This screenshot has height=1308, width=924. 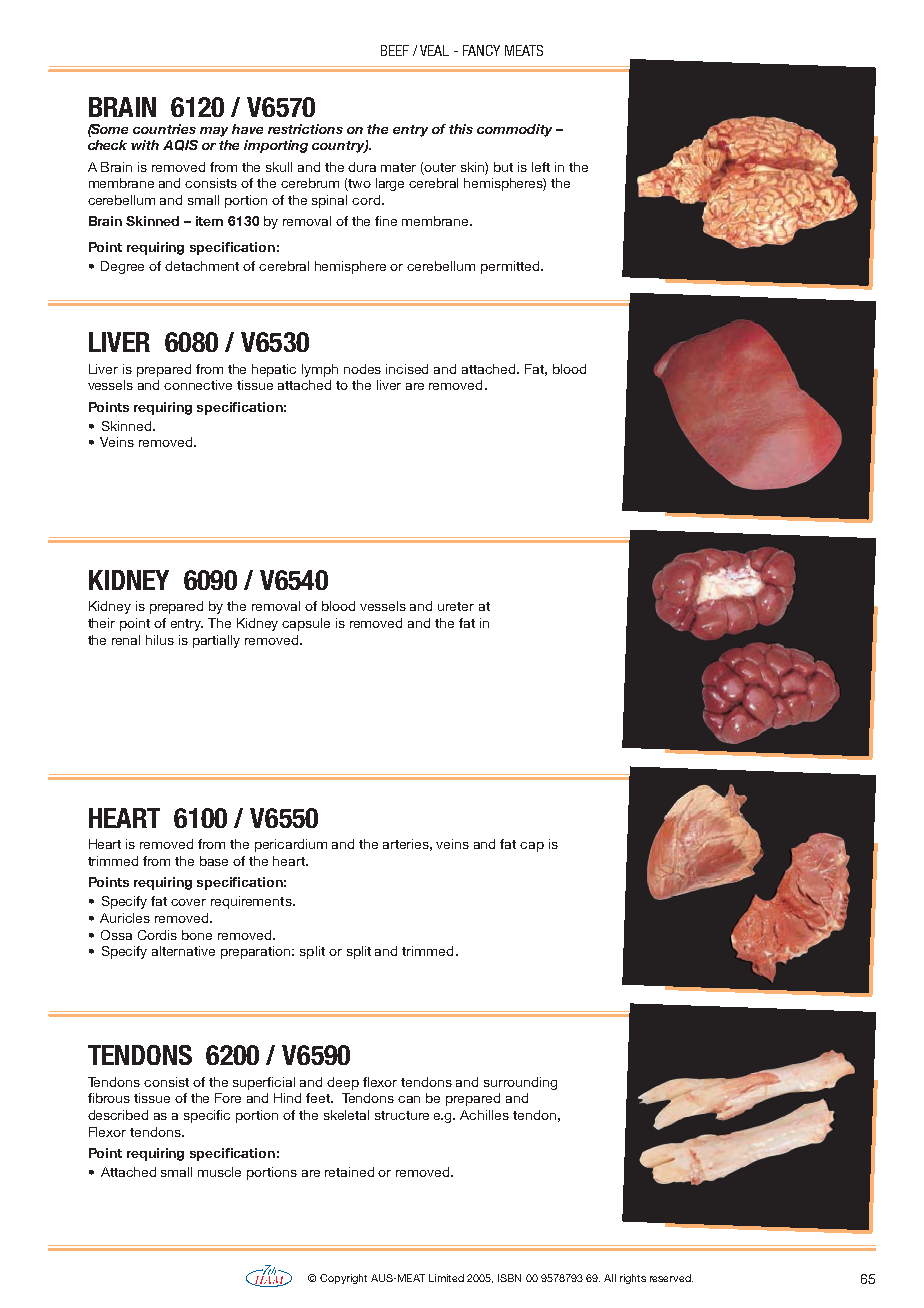 What do you see at coordinates (520, 1083) in the screenshot?
I see `surrounding` at bounding box center [520, 1083].
